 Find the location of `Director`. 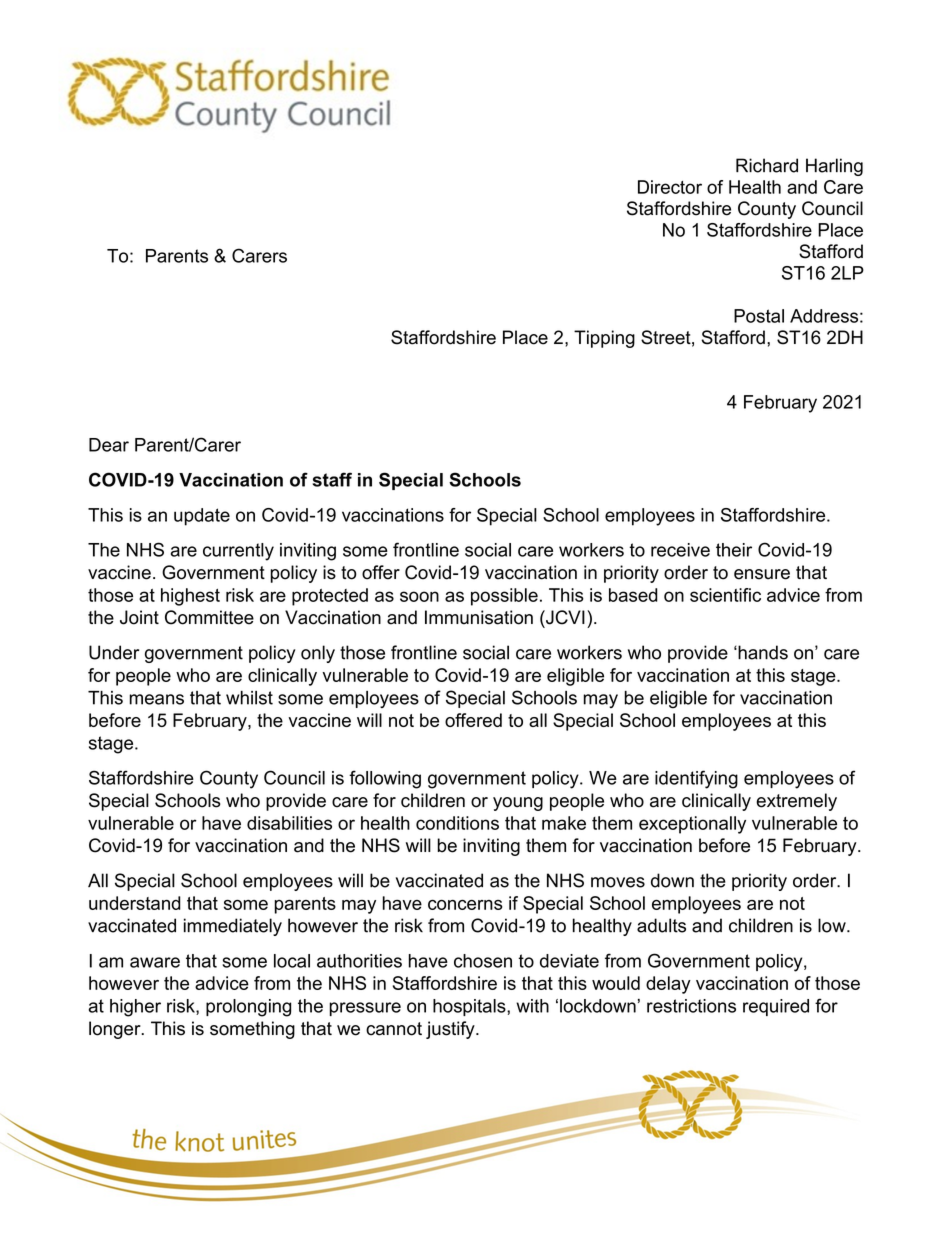

Director is located at coordinates (670, 187).
